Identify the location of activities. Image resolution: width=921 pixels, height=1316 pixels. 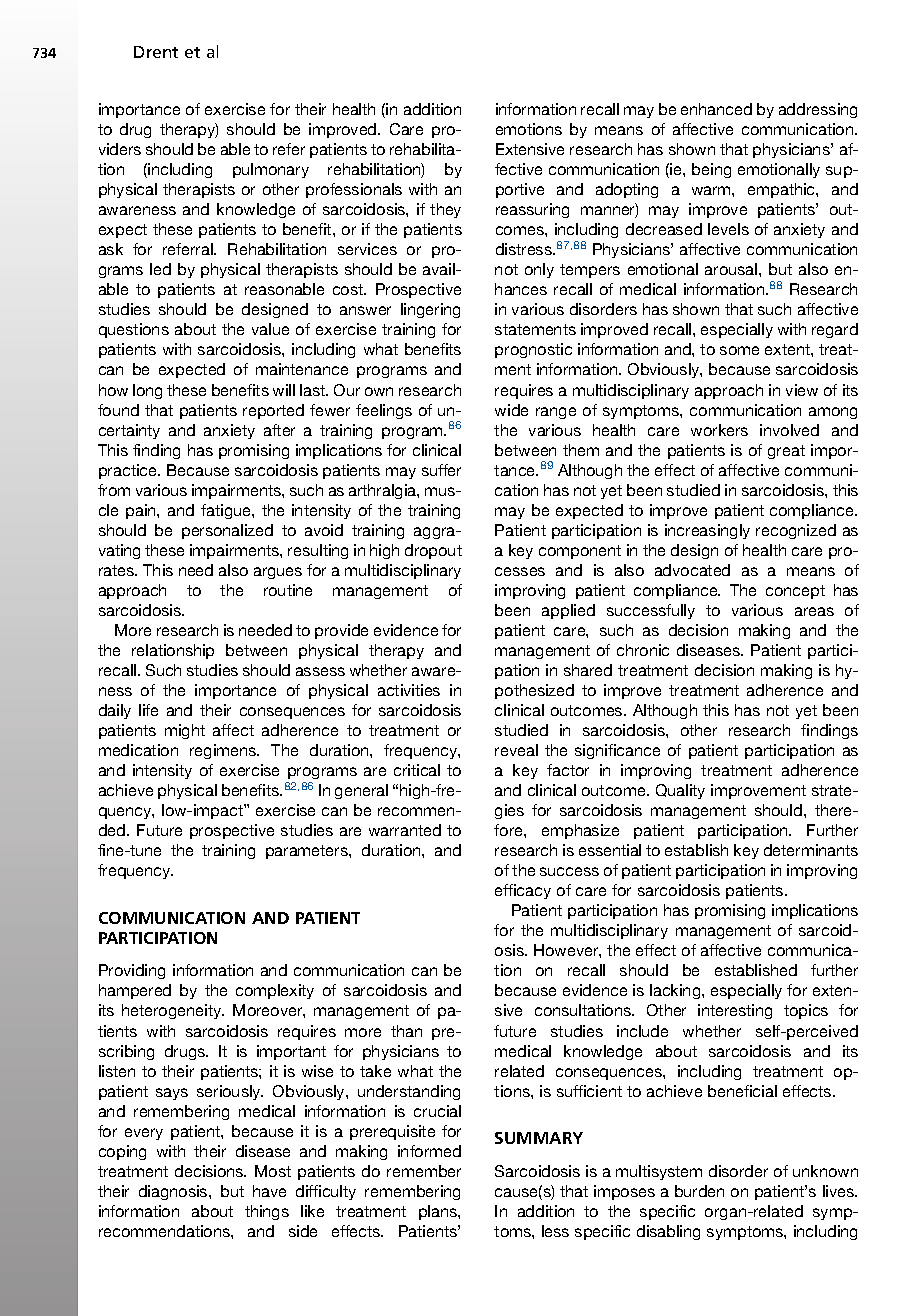
(409, 690).
